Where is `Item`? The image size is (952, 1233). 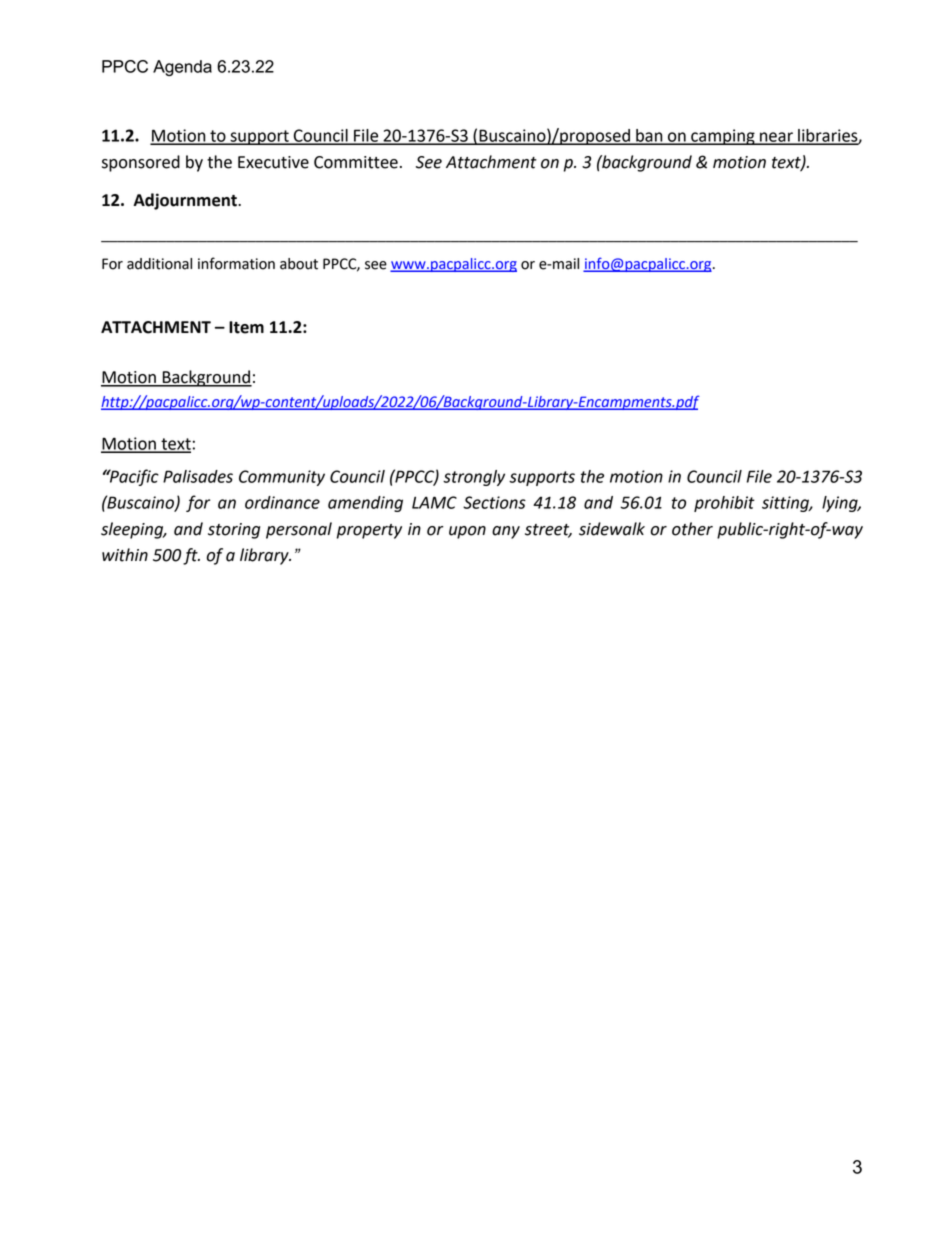
Item is located at coordinates (246, 327).
